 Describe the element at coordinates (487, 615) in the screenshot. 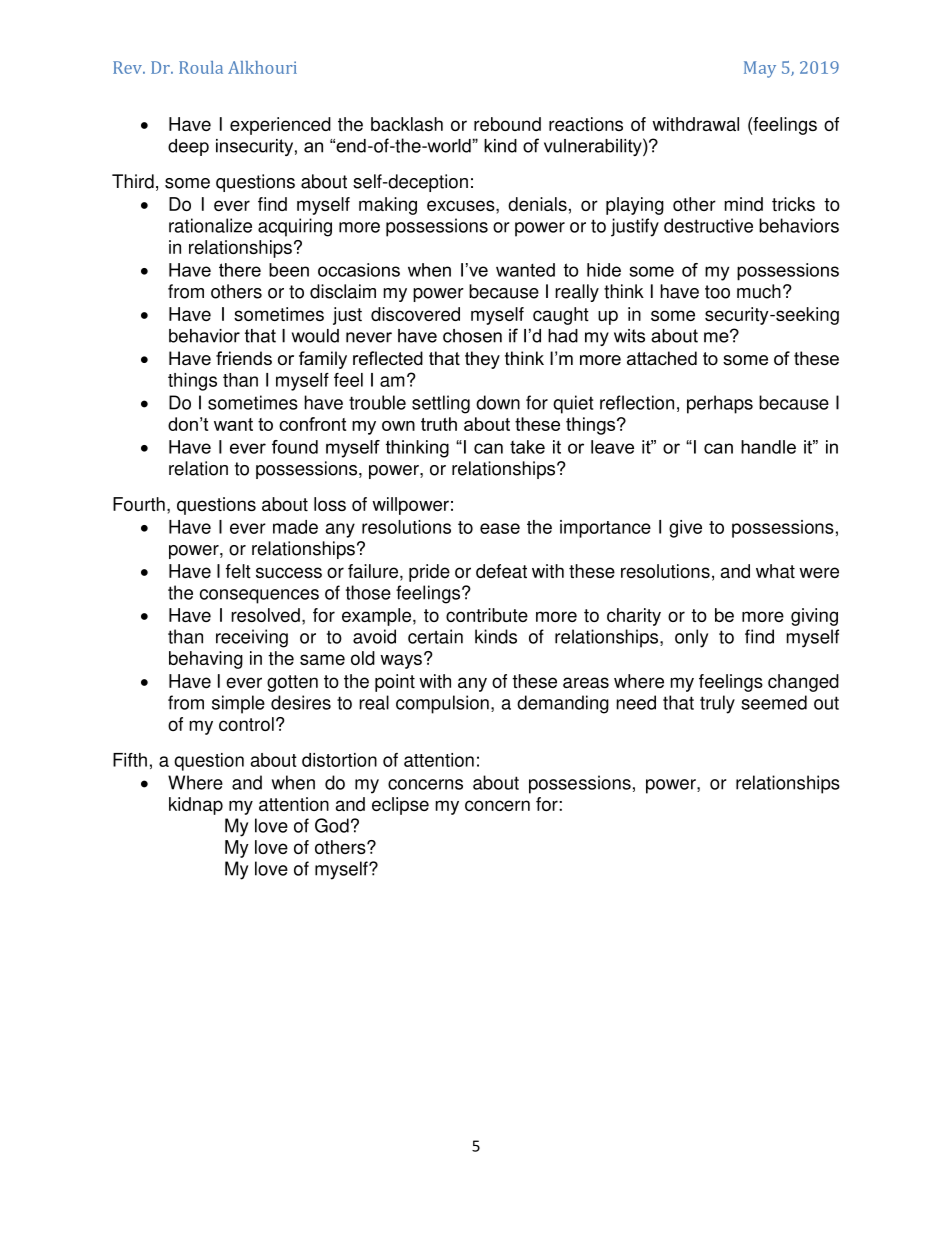

I see `contribute` at that location.
